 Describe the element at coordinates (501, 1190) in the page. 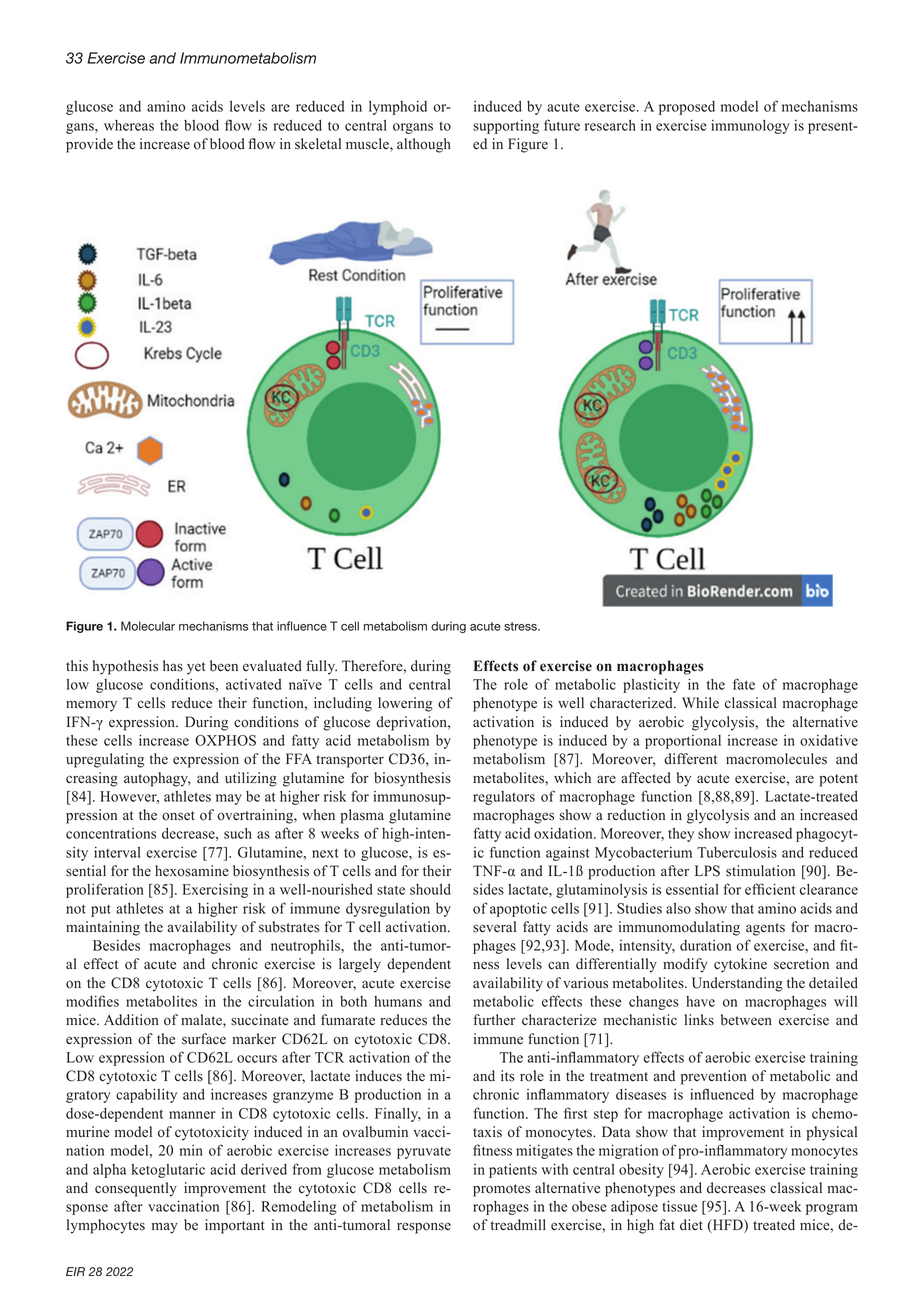

I see `promotes` at that location.
